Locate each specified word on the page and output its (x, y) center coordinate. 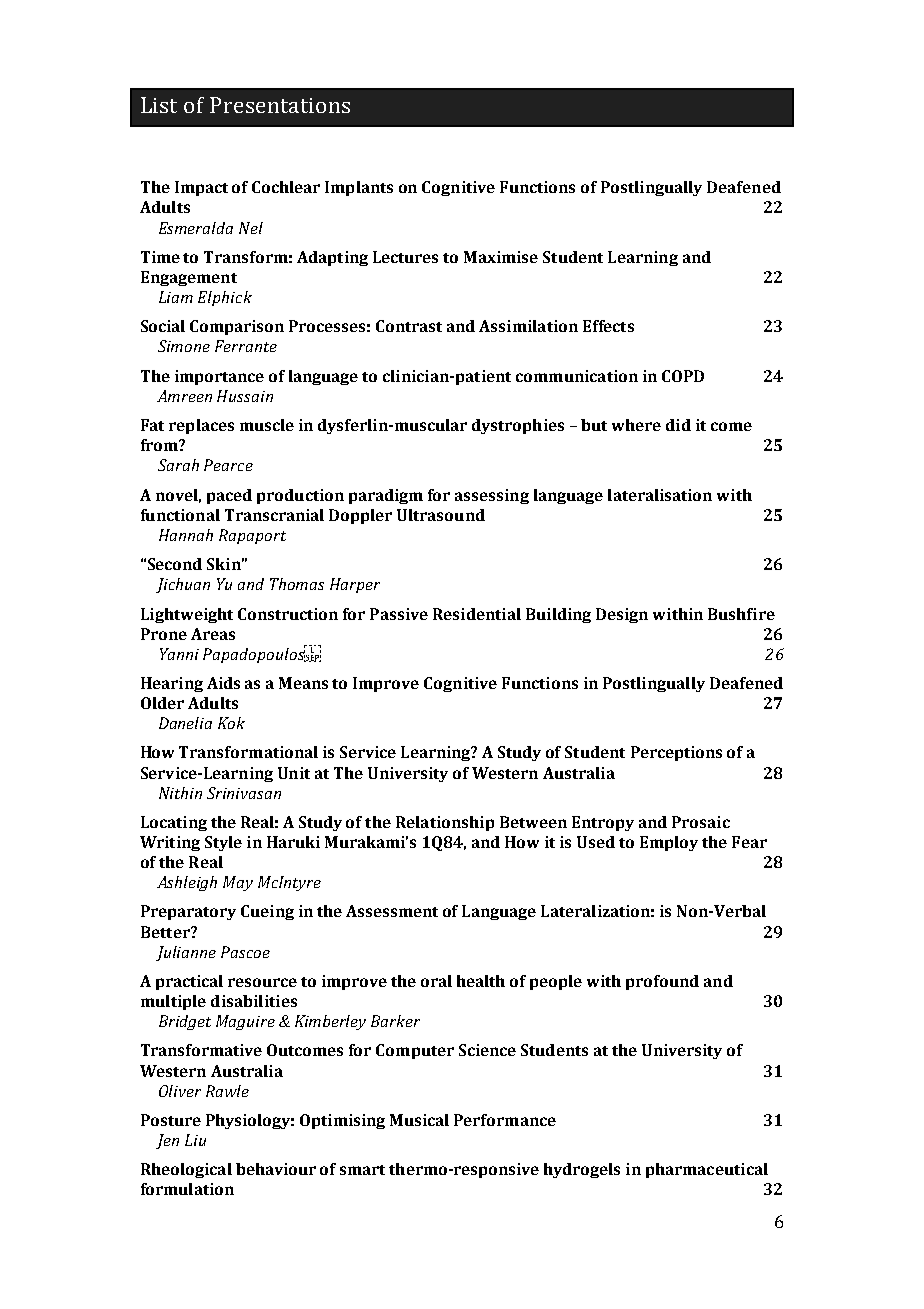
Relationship (445, 823)
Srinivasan (244, 793)
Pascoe (245, 952)
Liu (195, 1140)
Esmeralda (196, 228)
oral (436, 981)
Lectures (405, 257)
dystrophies (518, 426)
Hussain (245, 396)
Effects (608, 326)
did (678, 425)
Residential (477, 614)
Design (622, 615)
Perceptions (676, 753)
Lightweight (187, 615)
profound (662, 982)
